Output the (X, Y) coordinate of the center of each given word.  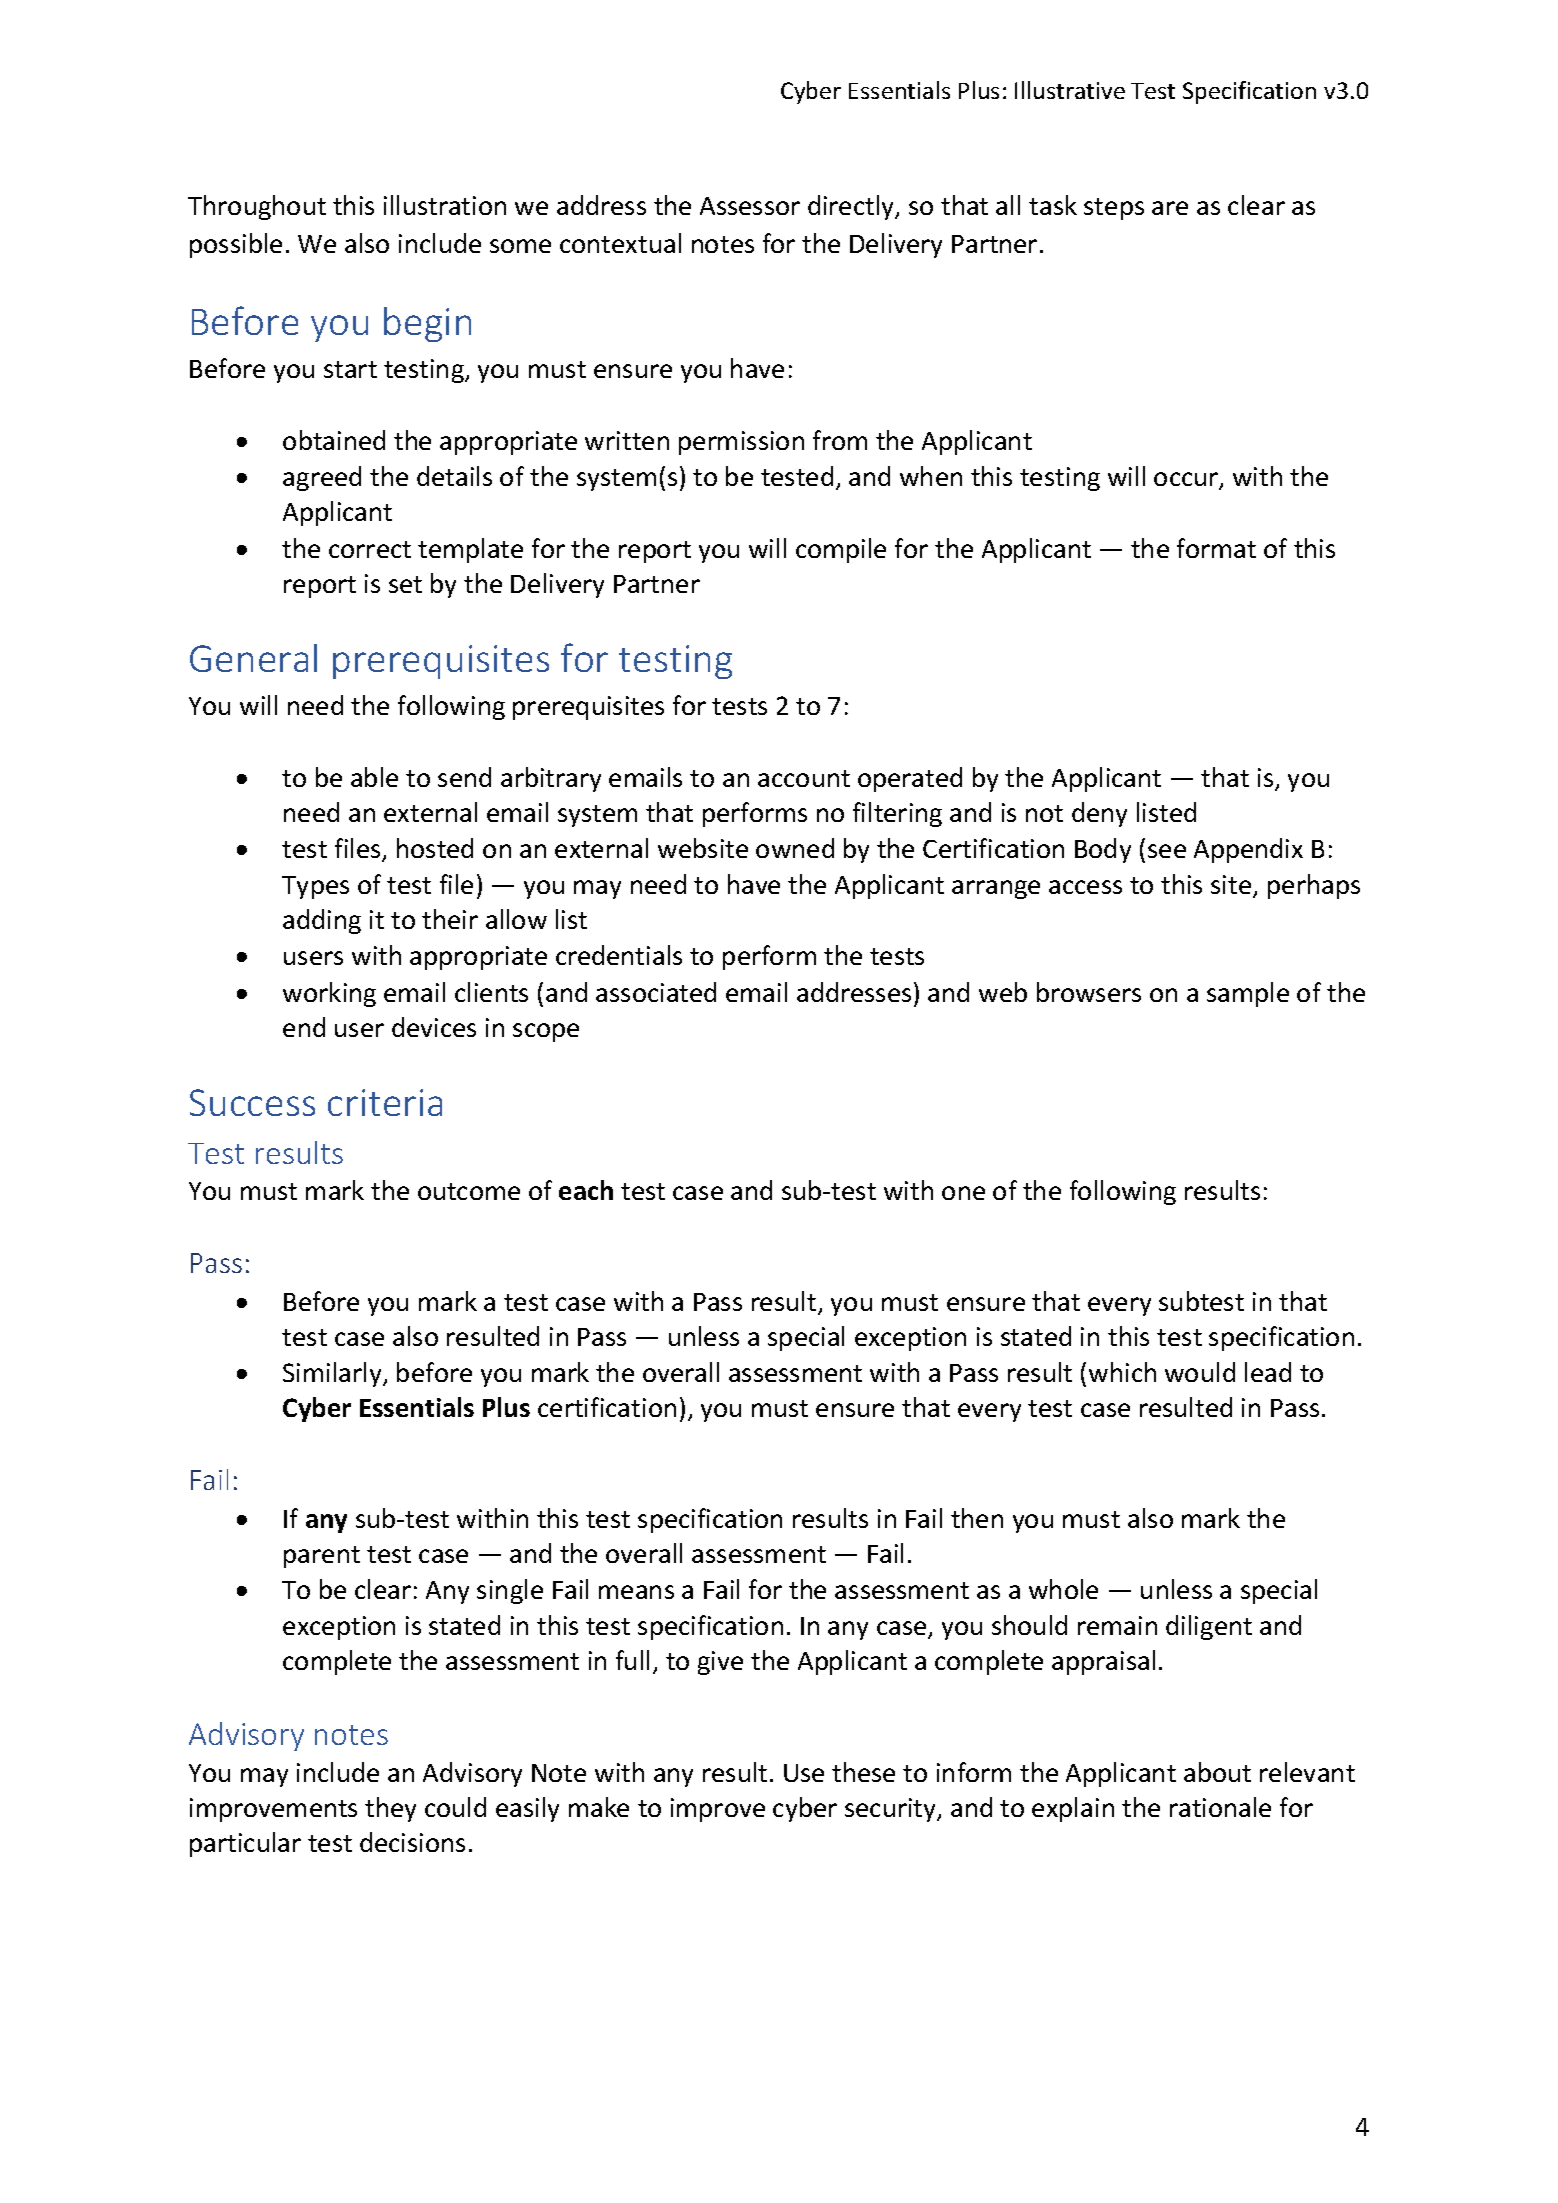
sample (1248, 994)
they (390, 1809)
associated (656, 992)
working (329, 994)
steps (1114, 209)
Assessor (750, 206)
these (863, 1772)
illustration (445, 205)
